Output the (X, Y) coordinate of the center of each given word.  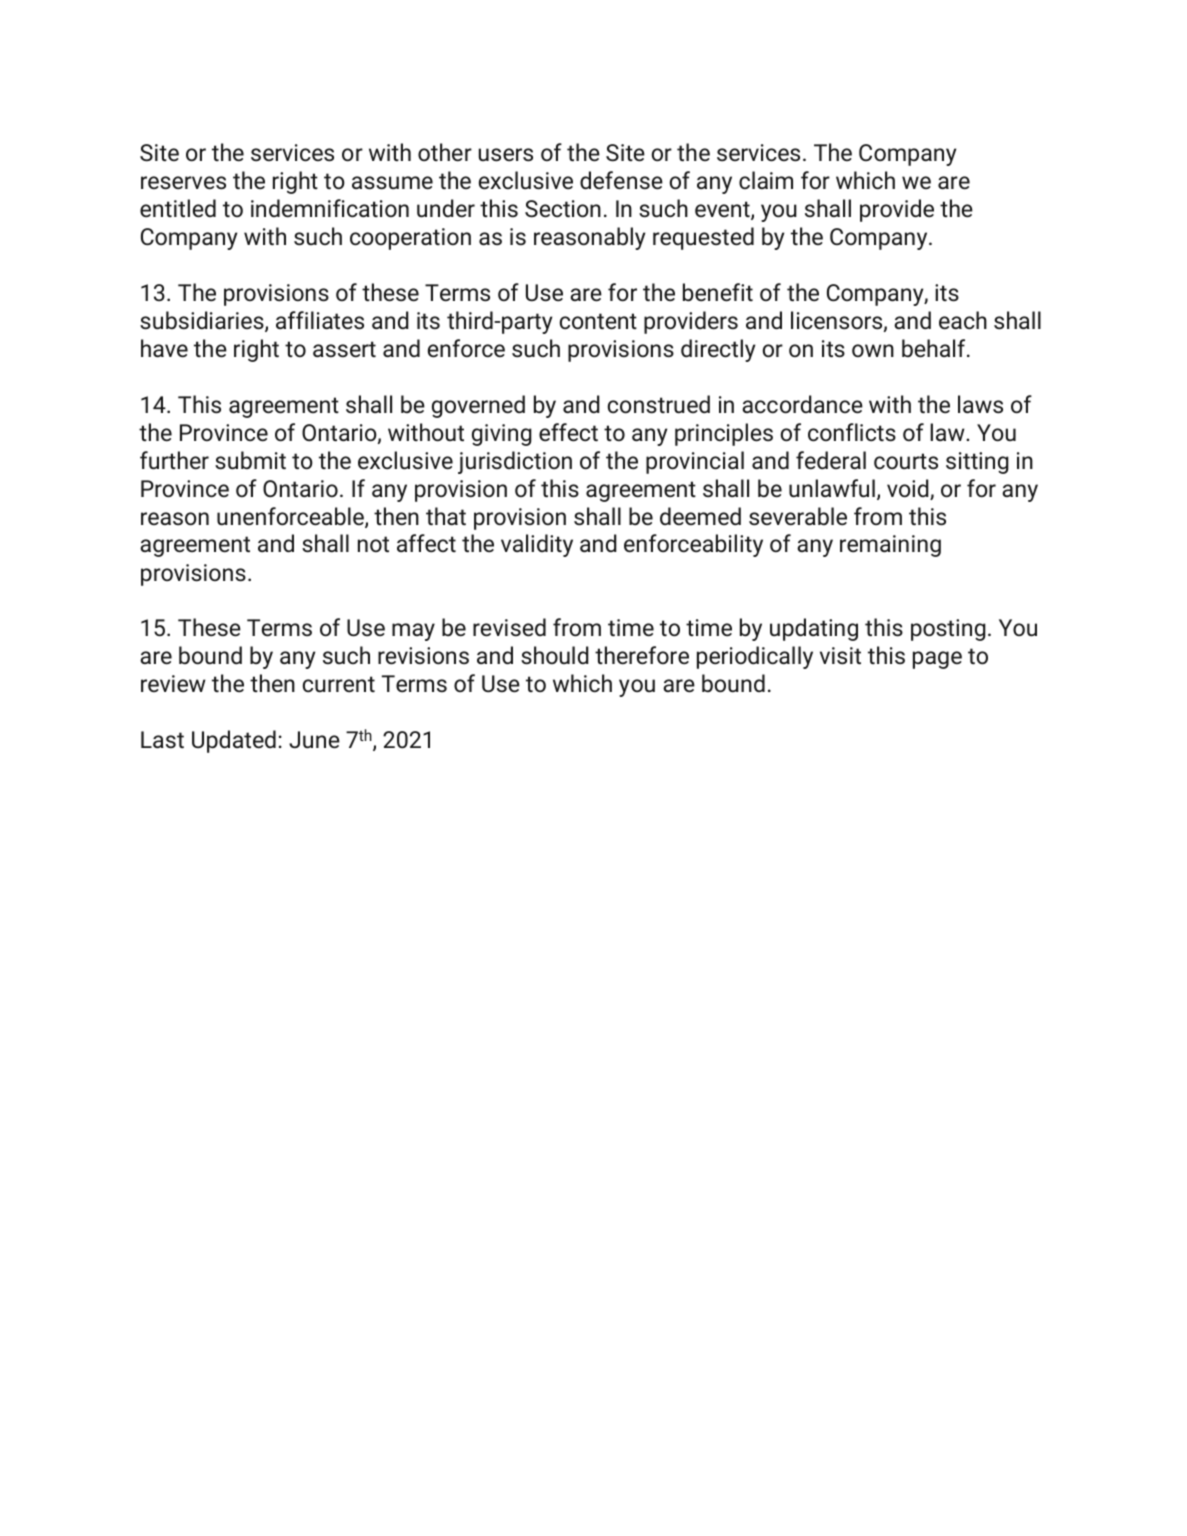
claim (766, 180)
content (598, 321)
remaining (890, 546)
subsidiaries (203, 321)
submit (250, 460)
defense (621, 180)
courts (906, 461)
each (963, 320)
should (555, 655)
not (373, 544)
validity (537, 545)
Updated (234, 741)
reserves (183, 183)
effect (568, 432)
